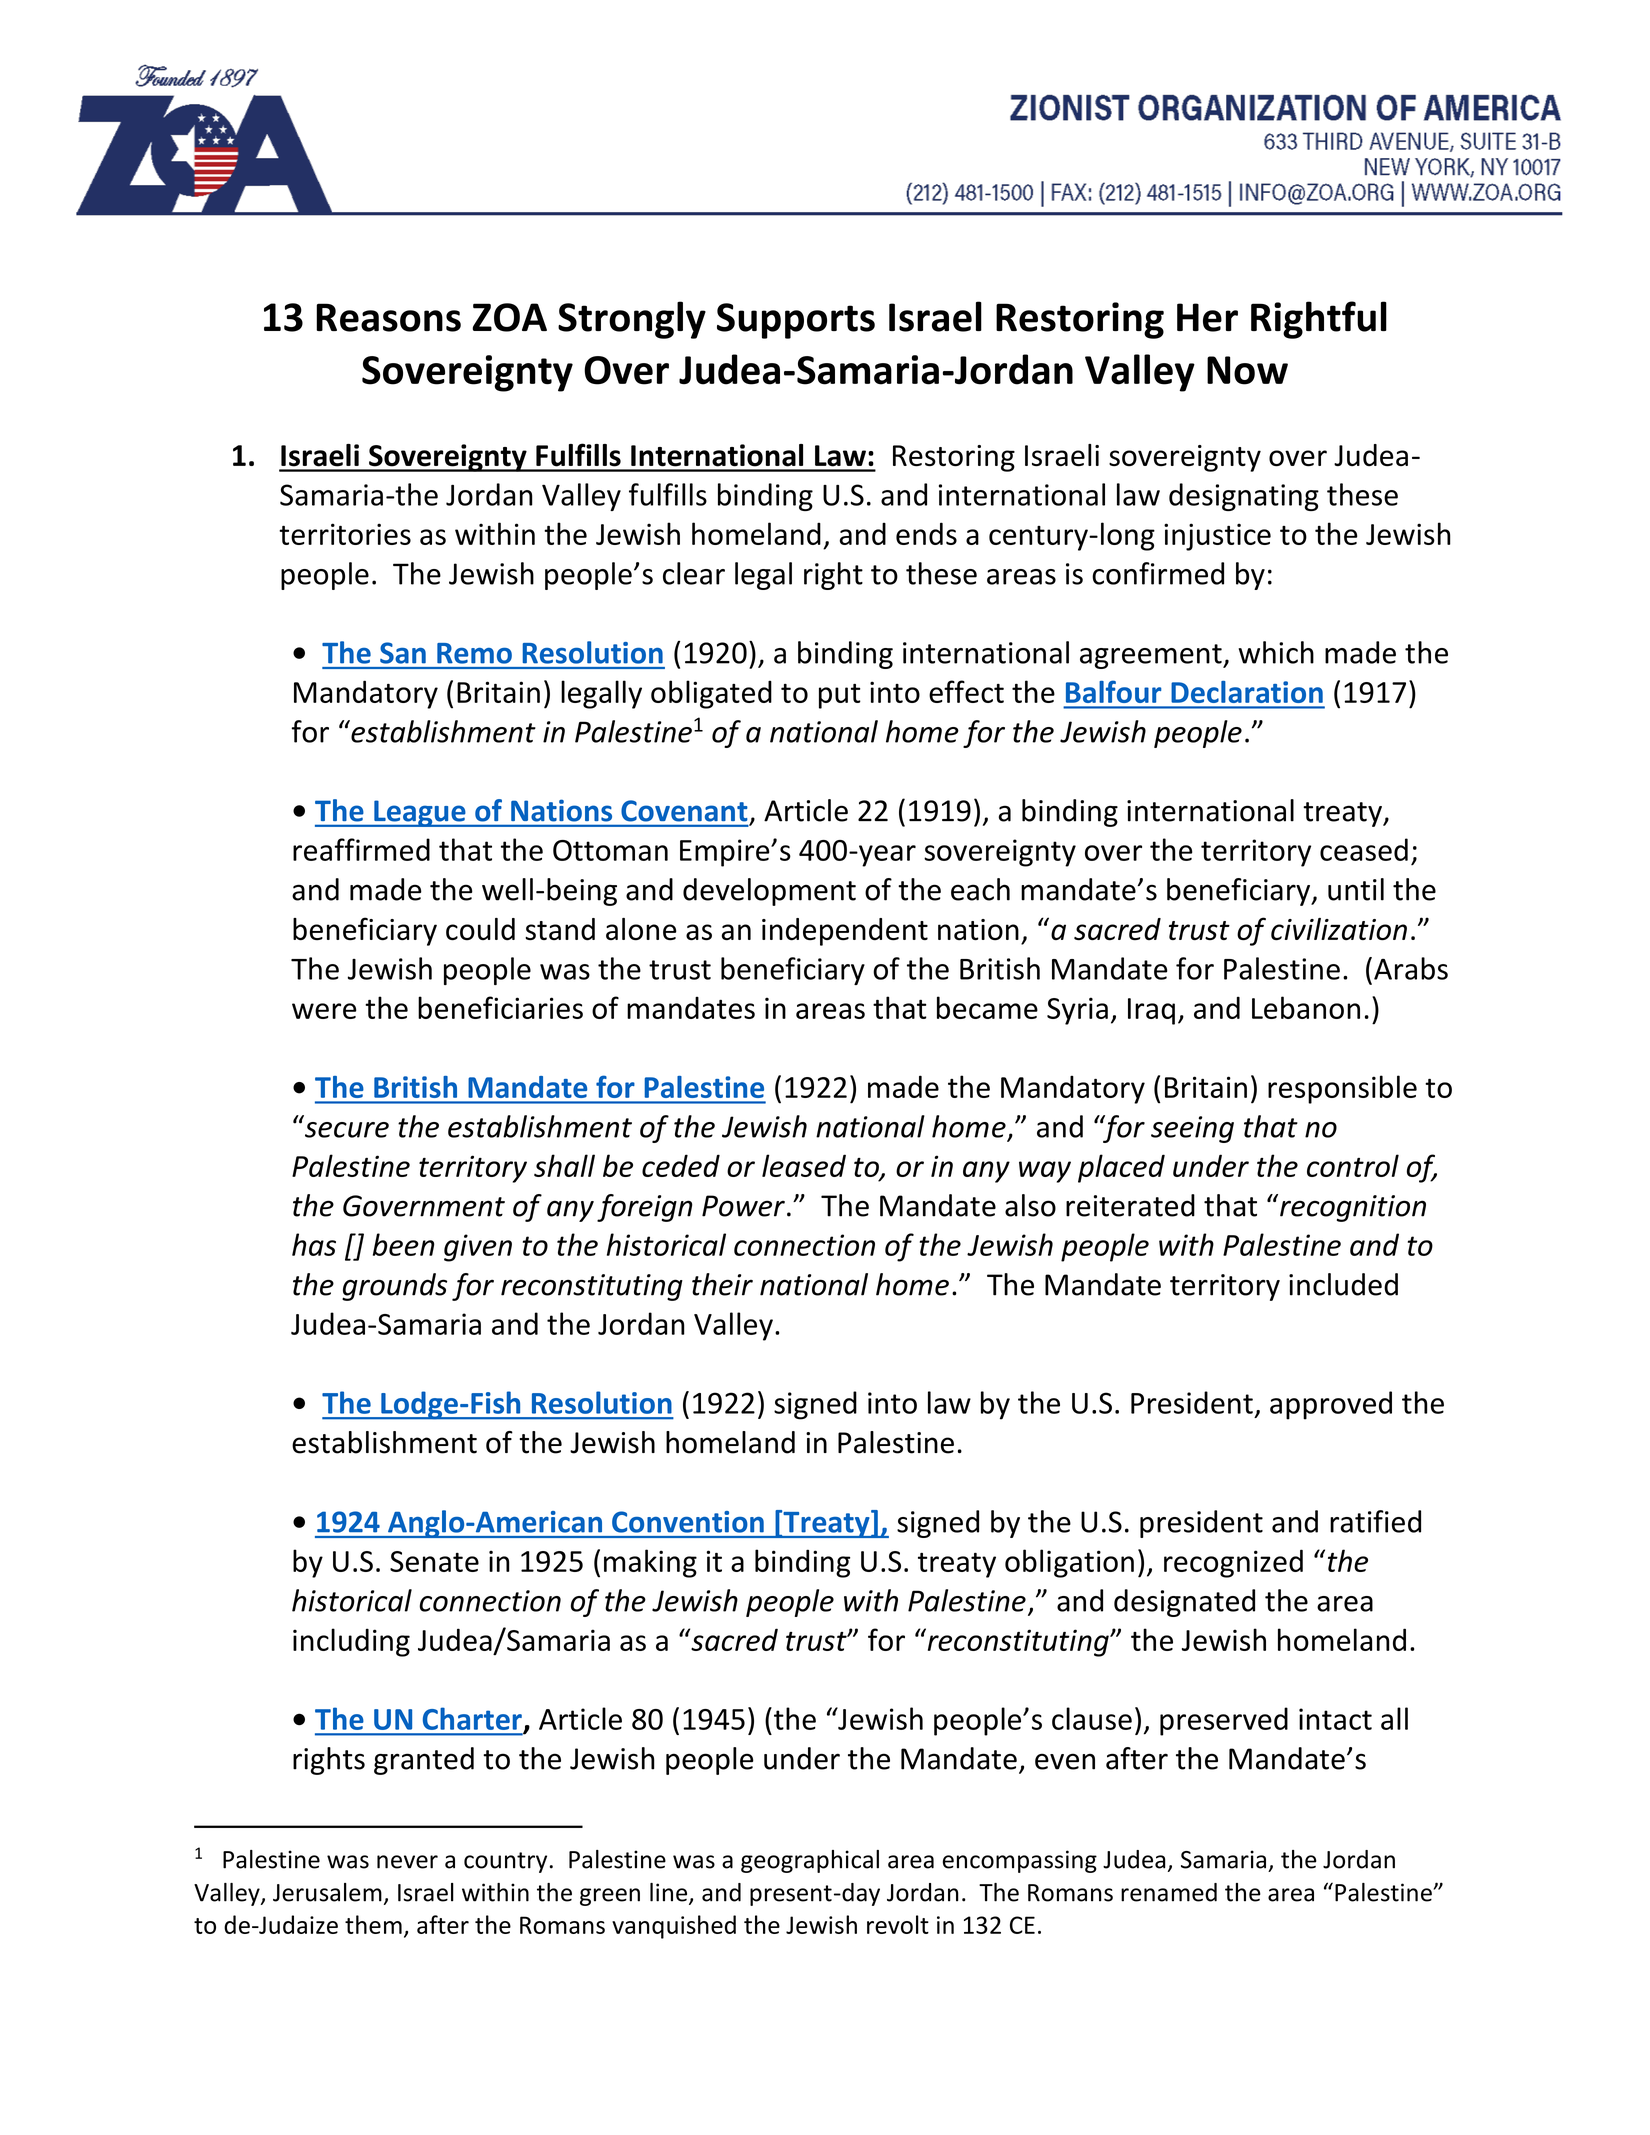 The image size is (1650, 2135). What do you see at coordinates (388, 317) in the screenshot?
I see `Reasons` at bounding box center [388, 317].
